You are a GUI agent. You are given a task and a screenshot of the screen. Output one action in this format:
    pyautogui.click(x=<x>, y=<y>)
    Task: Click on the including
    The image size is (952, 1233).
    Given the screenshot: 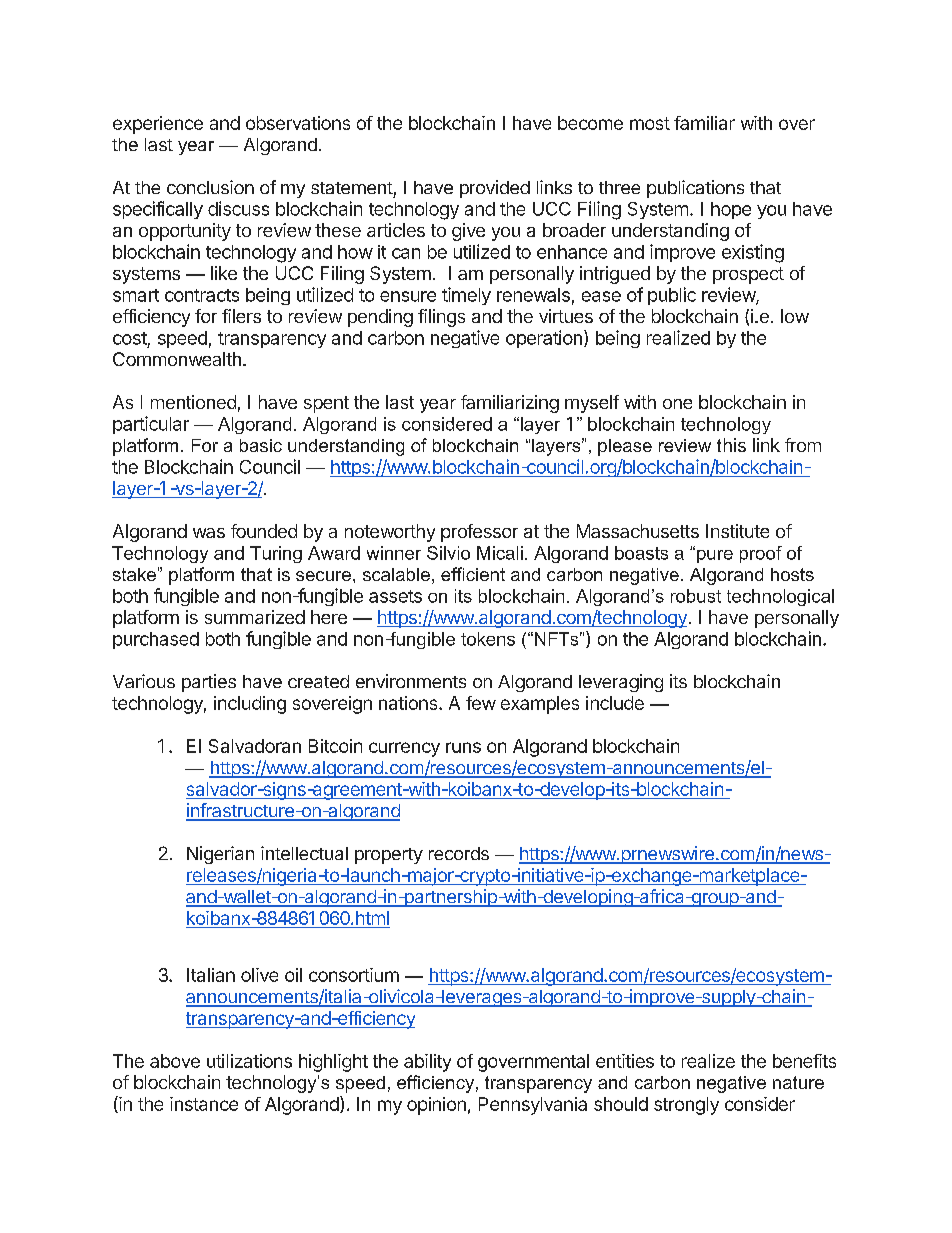 What is the action you would take?
    pyautogui.click(x=250, y=705)
